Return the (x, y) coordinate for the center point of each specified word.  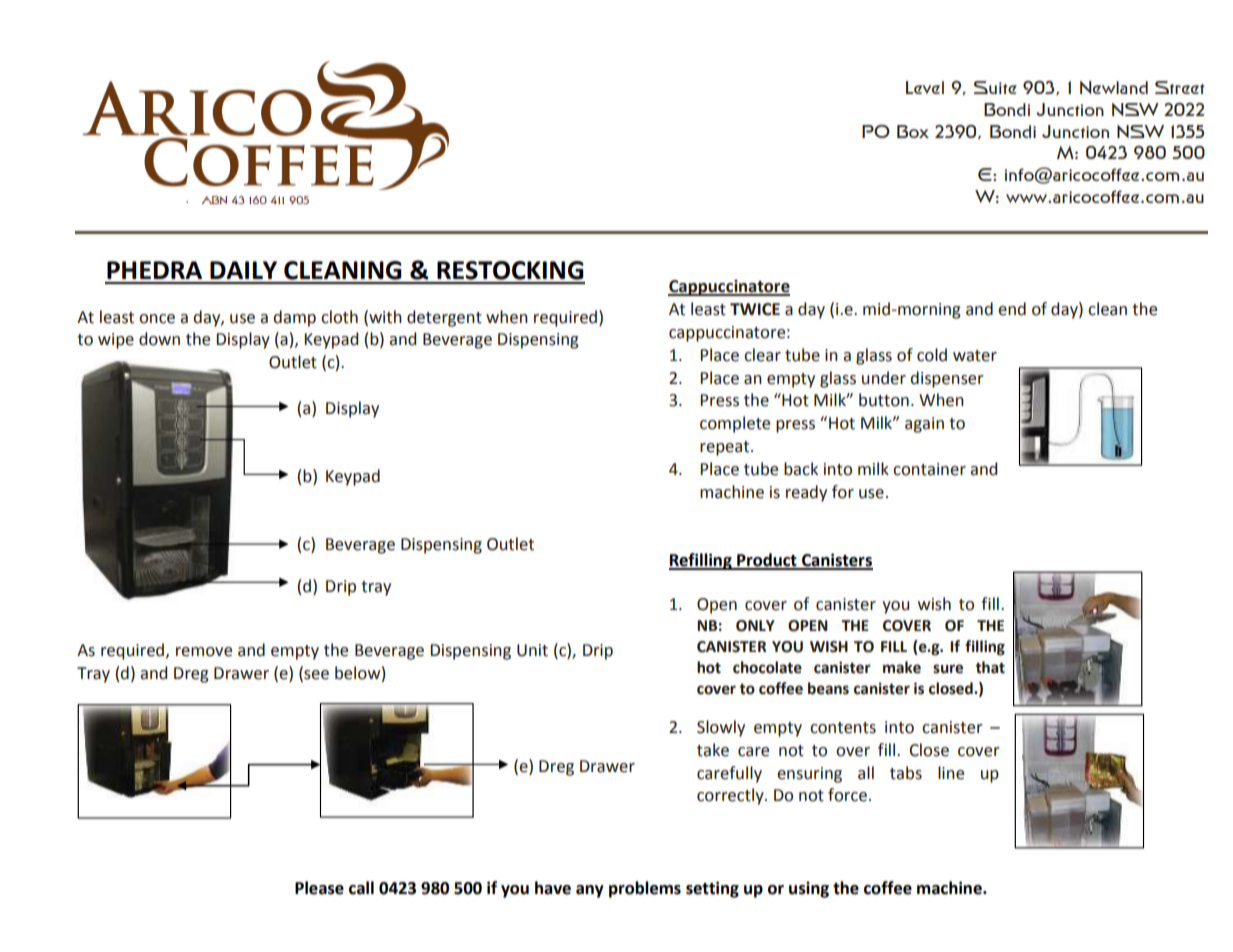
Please (319, 888)
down (159, 339)
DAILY (243, 270)
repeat (726, 448)
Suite (995, 87)
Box (913, 131)
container (929, 469)
